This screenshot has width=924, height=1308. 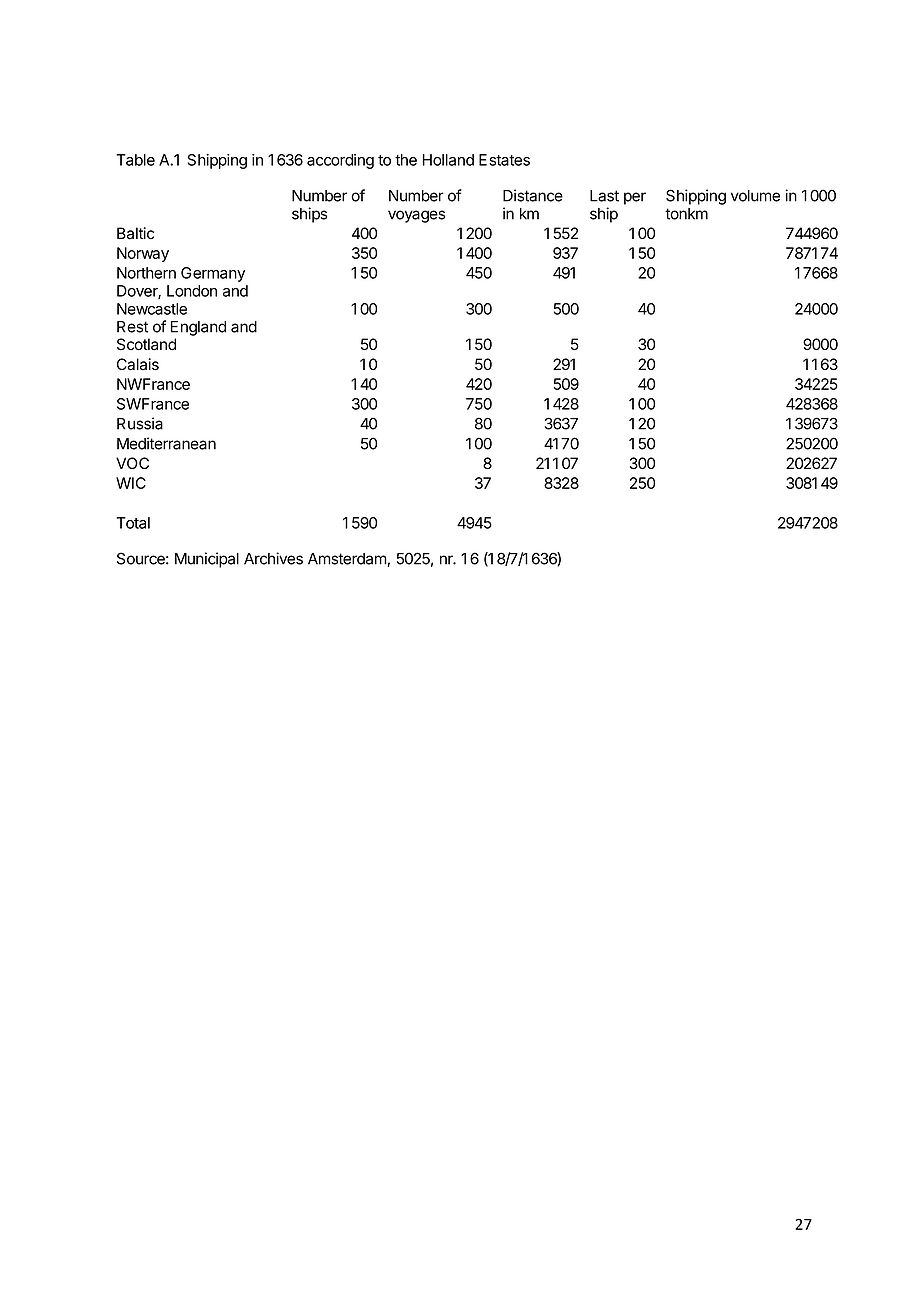 What do you see at coordinates (192, 291) in the screenshot?
I see `London` at bounding box center [192, 291].
